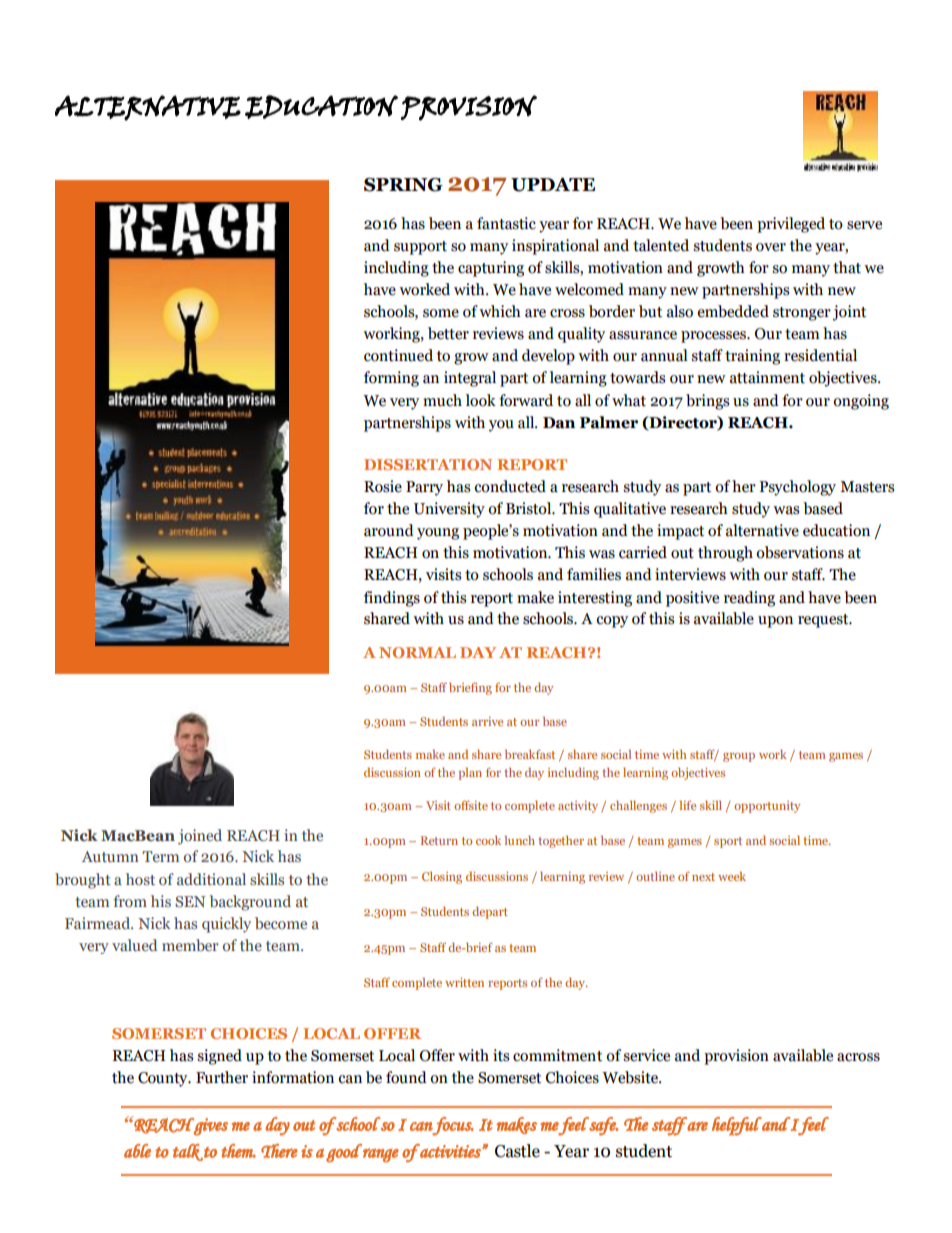  I want to click on week, so click(732, 876).
